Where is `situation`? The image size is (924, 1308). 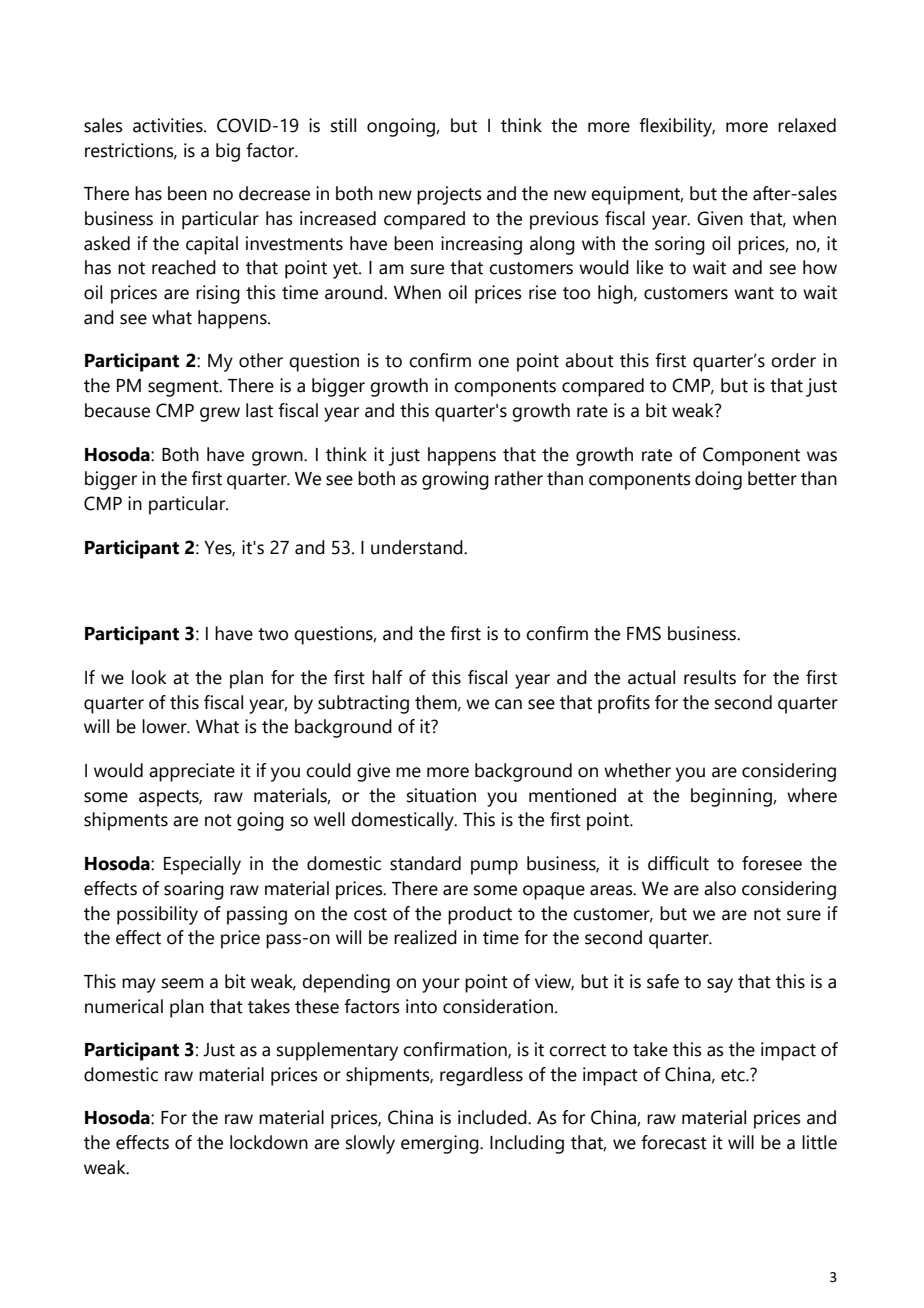
situation is located at coordinates (441, 795).
